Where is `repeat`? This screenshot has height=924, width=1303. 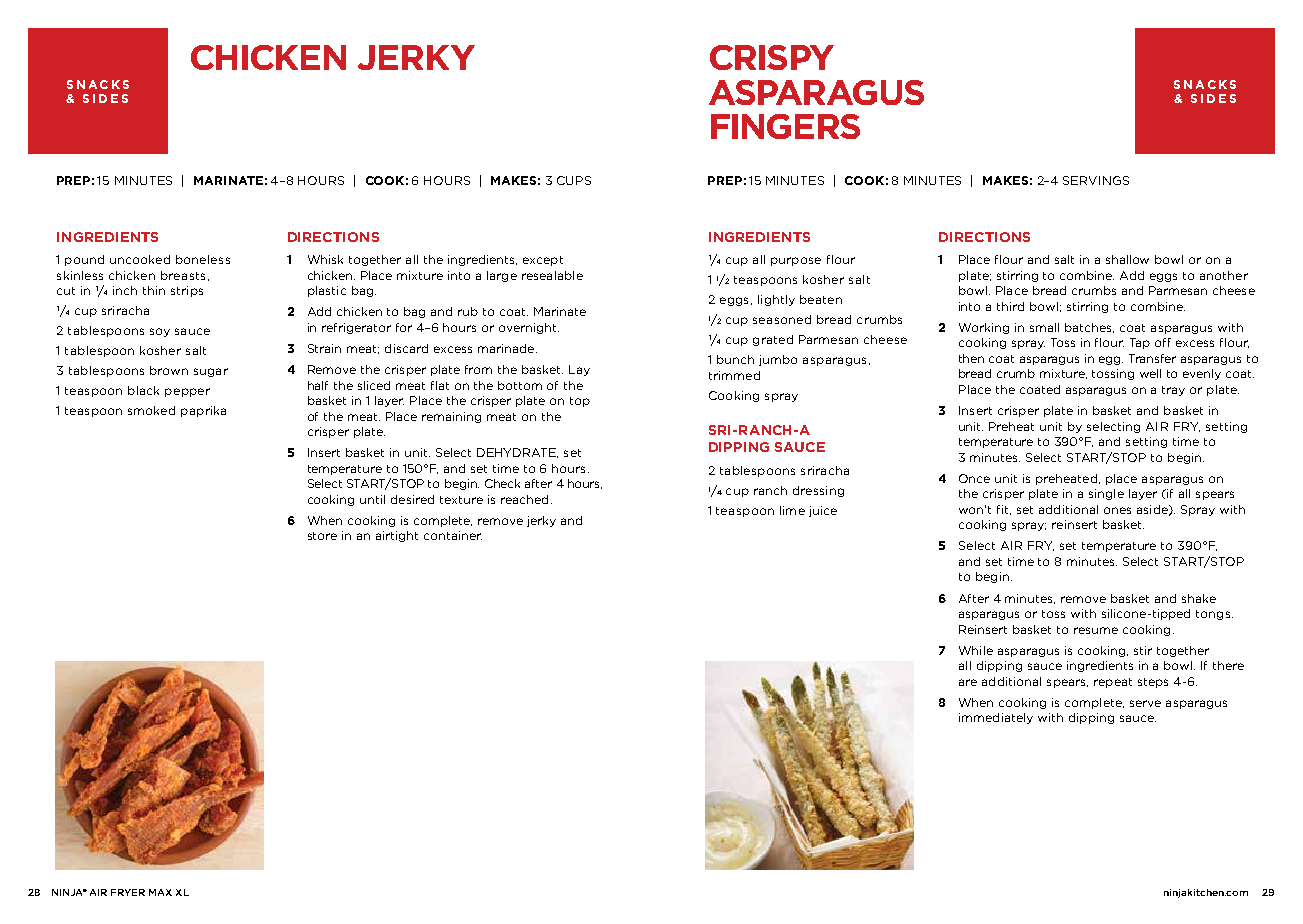 repeat is located at coordinates (1113, 683).
